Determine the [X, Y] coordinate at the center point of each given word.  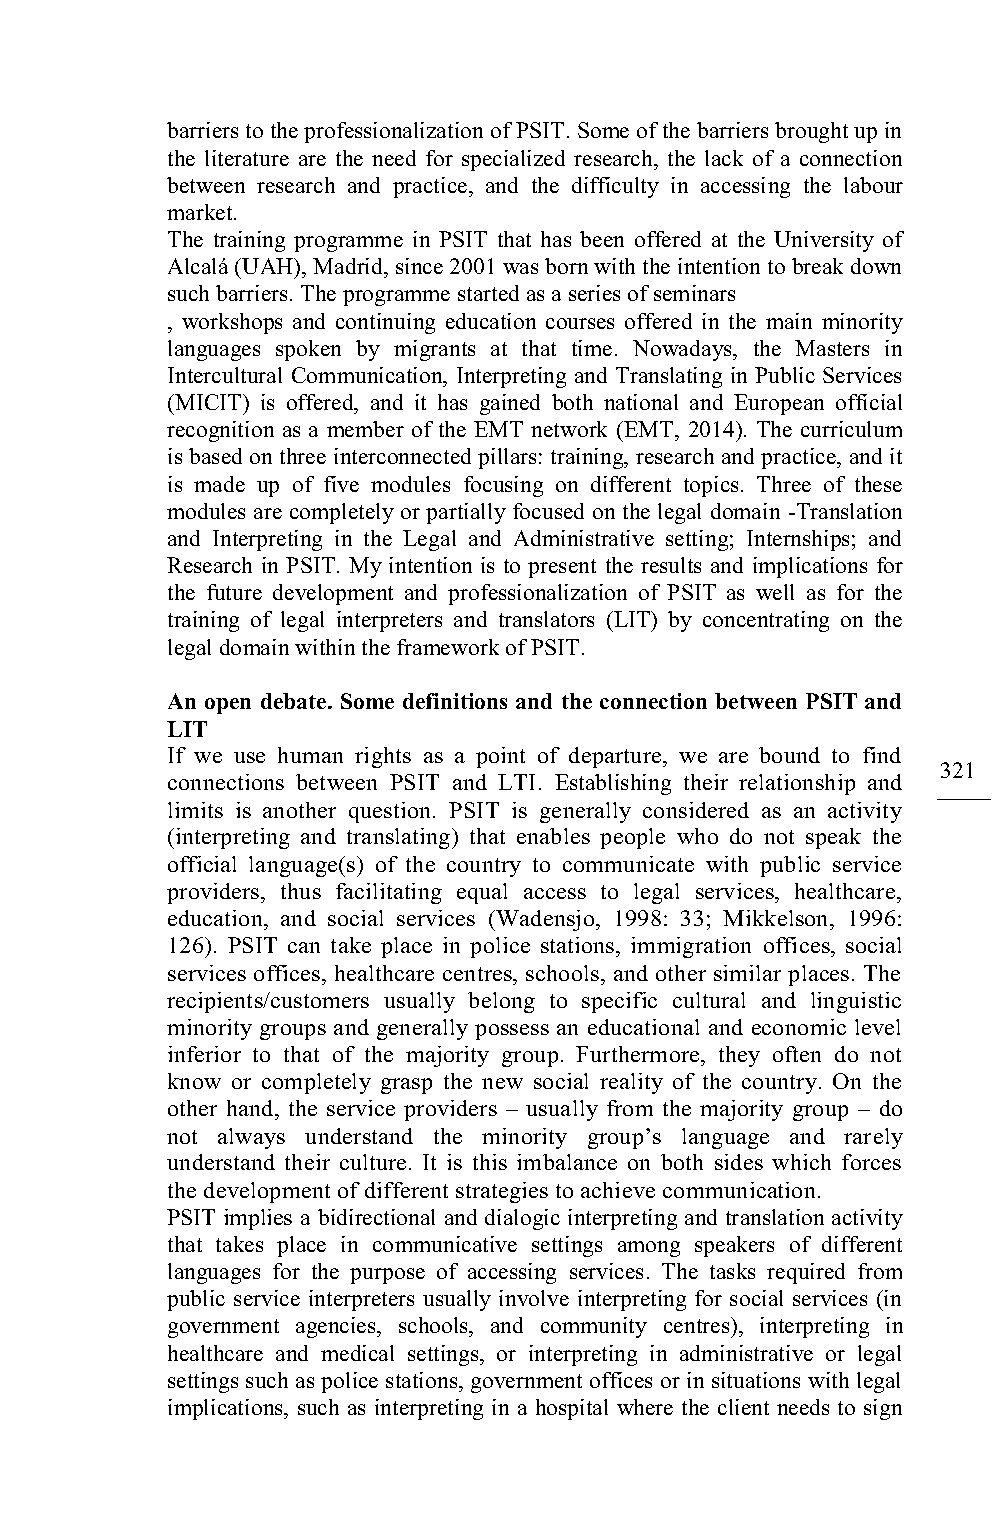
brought [811, 132]
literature [247, 158]
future [234, 592]
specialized [513, 160]
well [775, 592]
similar [747, 973]
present [562, 568]
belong [501, 1002]
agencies [337, 1327]
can [304, 947]
